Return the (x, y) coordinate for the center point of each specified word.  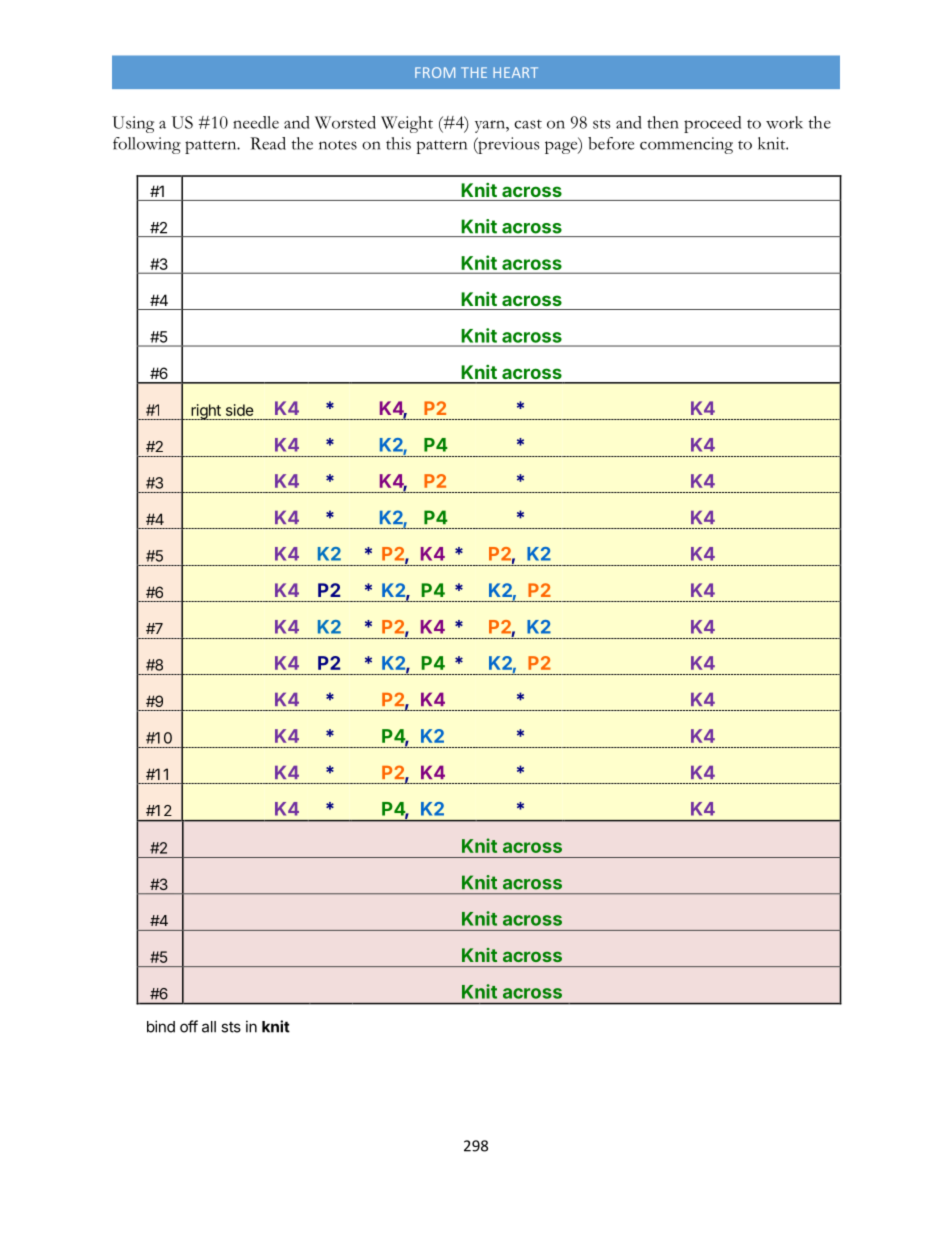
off (189, 1026)
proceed (712, 124)
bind (161, 1026)
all (209, 1027)
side (240, 410)
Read (268, 143)
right (206, 412)
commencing (686, 145)
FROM (435, 72)
